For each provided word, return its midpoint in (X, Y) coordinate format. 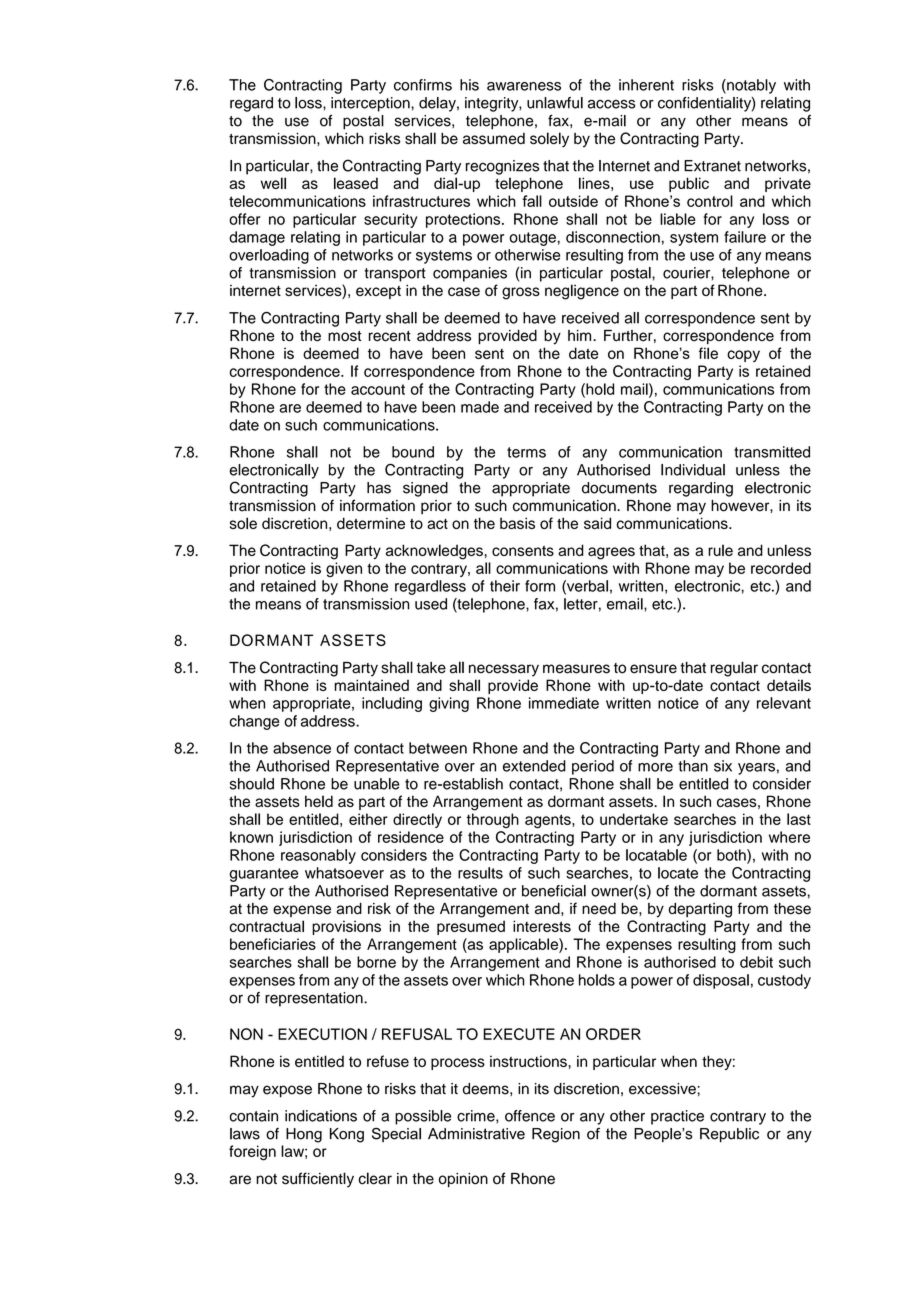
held (319, 801)
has (379, 488)
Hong (304, 1135)
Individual (693, 470)
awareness (524, 86)
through (493, 820)
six (723, 766)
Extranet (712, 166)
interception (371, 104)
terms (526, 452)
